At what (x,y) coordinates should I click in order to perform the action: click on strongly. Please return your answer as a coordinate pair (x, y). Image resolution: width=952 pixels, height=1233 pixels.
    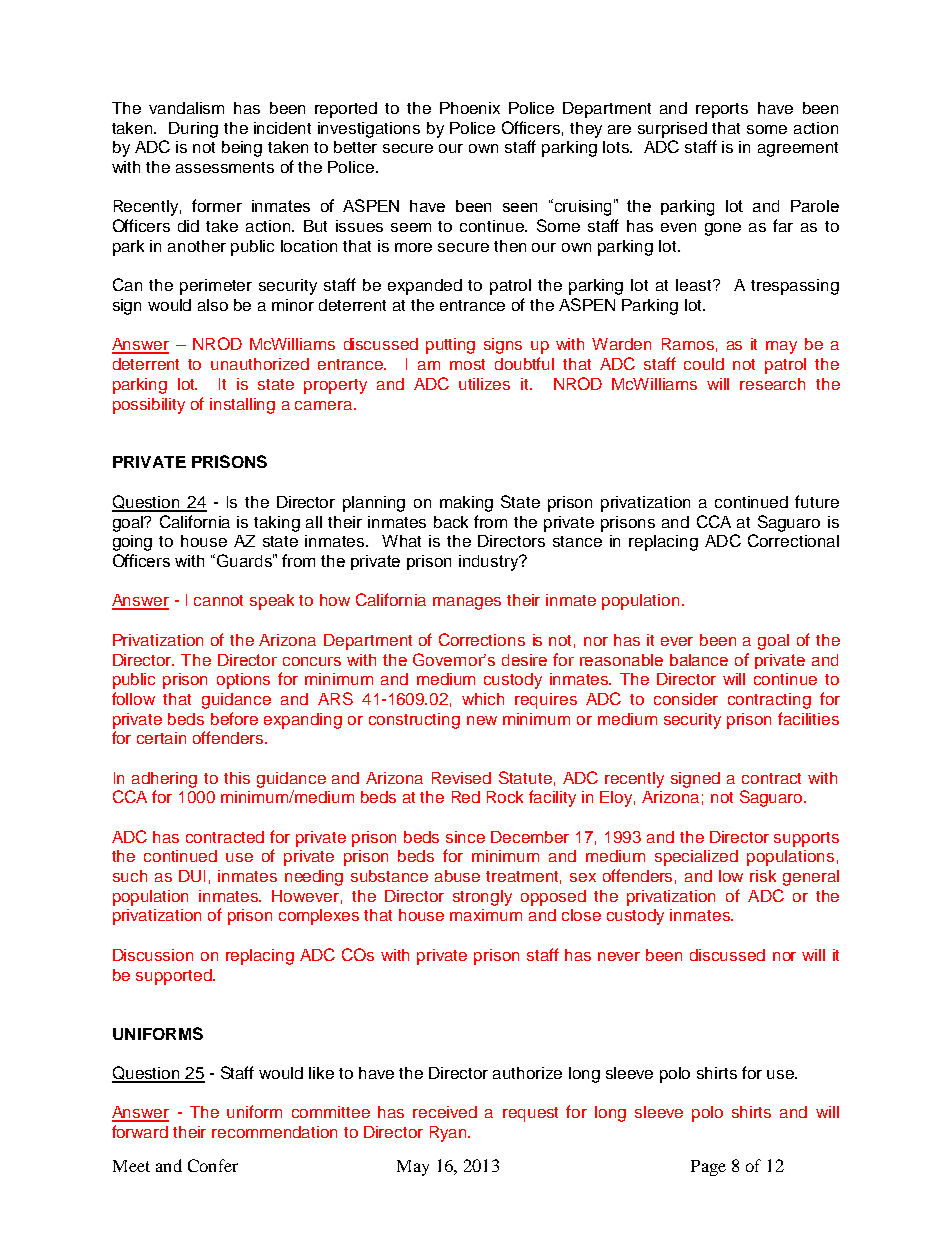
    Looking at the image, I should click on (482, 898).
